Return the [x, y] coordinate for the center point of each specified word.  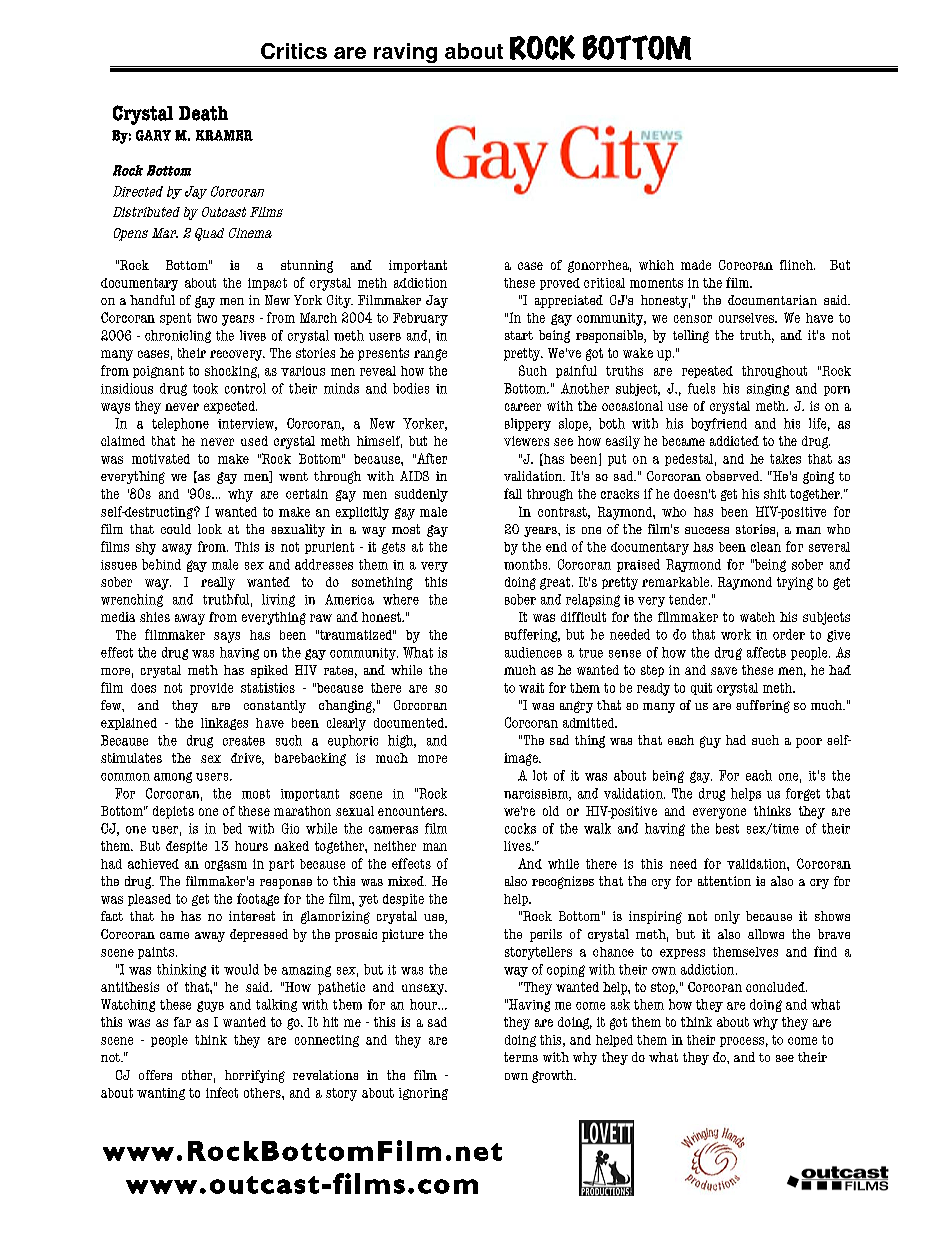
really [218, 583]
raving [405, 53]
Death [203, 113]
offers [155, 1075]
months [527, 564]
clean [766, 547]
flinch [797, 265]
